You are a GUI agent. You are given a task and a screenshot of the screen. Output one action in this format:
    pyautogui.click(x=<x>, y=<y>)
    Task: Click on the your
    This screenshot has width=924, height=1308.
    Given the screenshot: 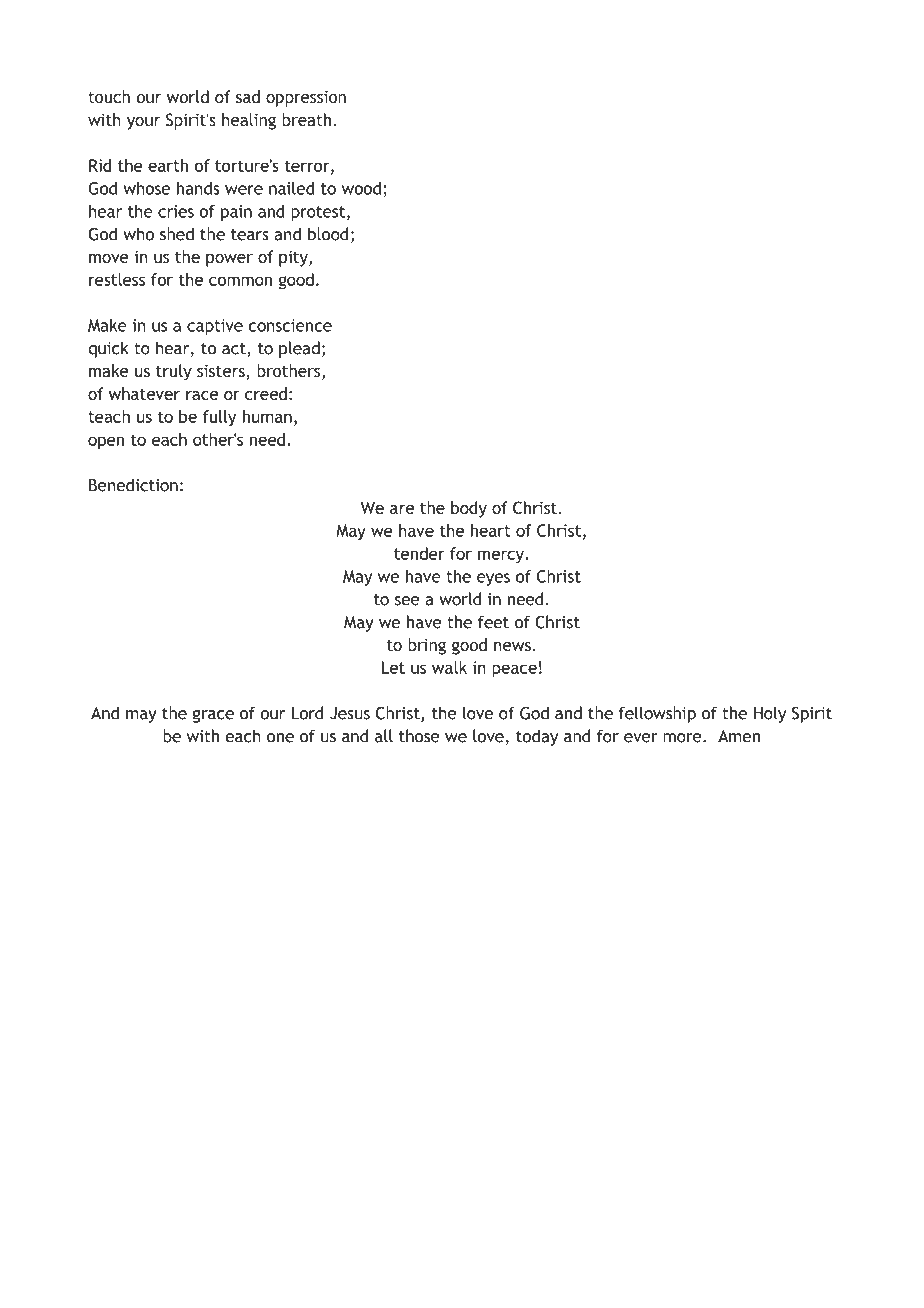 What is the action you would take?
    pyautogui.click(x=143, y=123)
